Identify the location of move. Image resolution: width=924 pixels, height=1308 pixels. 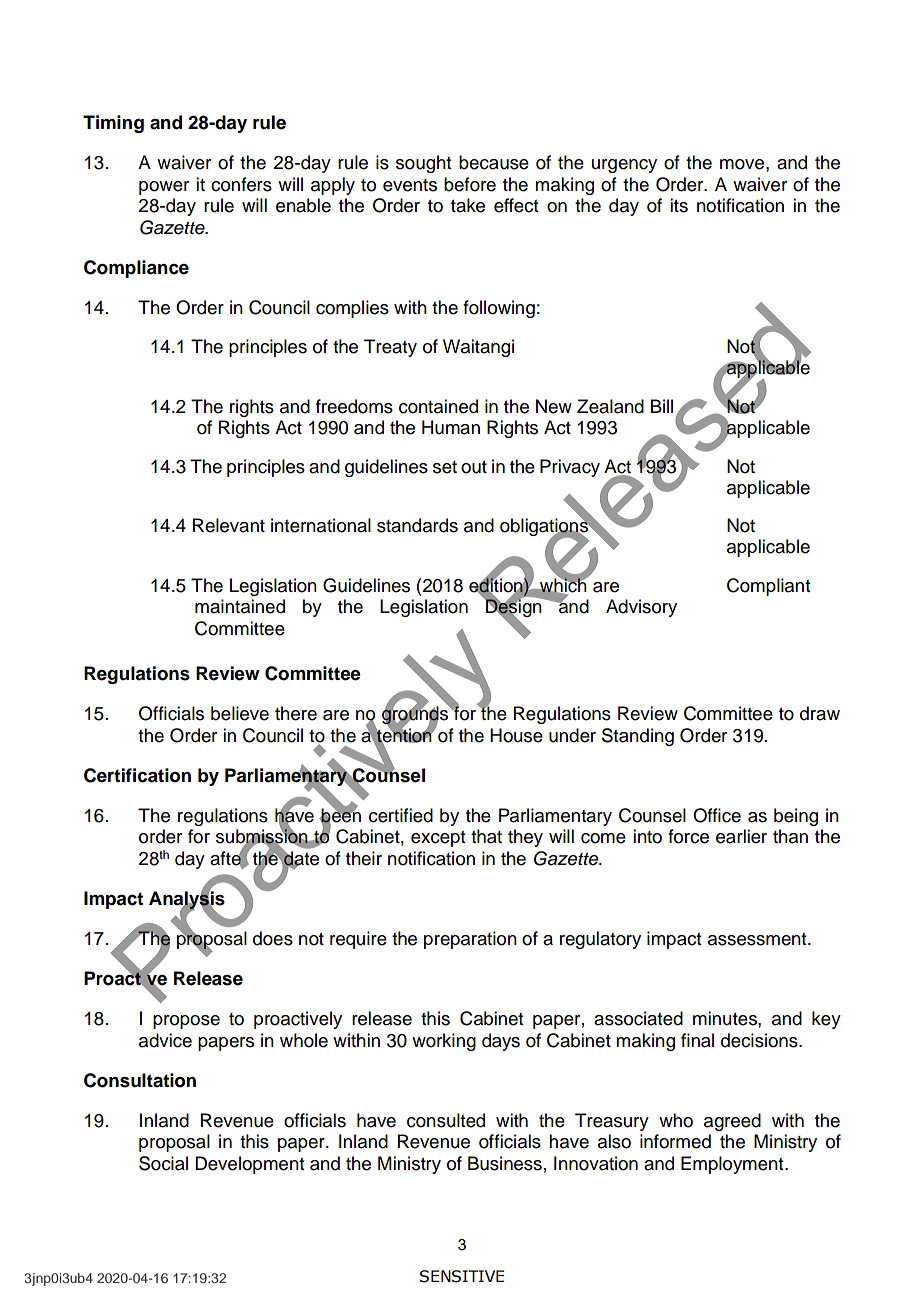
(743, 164).
